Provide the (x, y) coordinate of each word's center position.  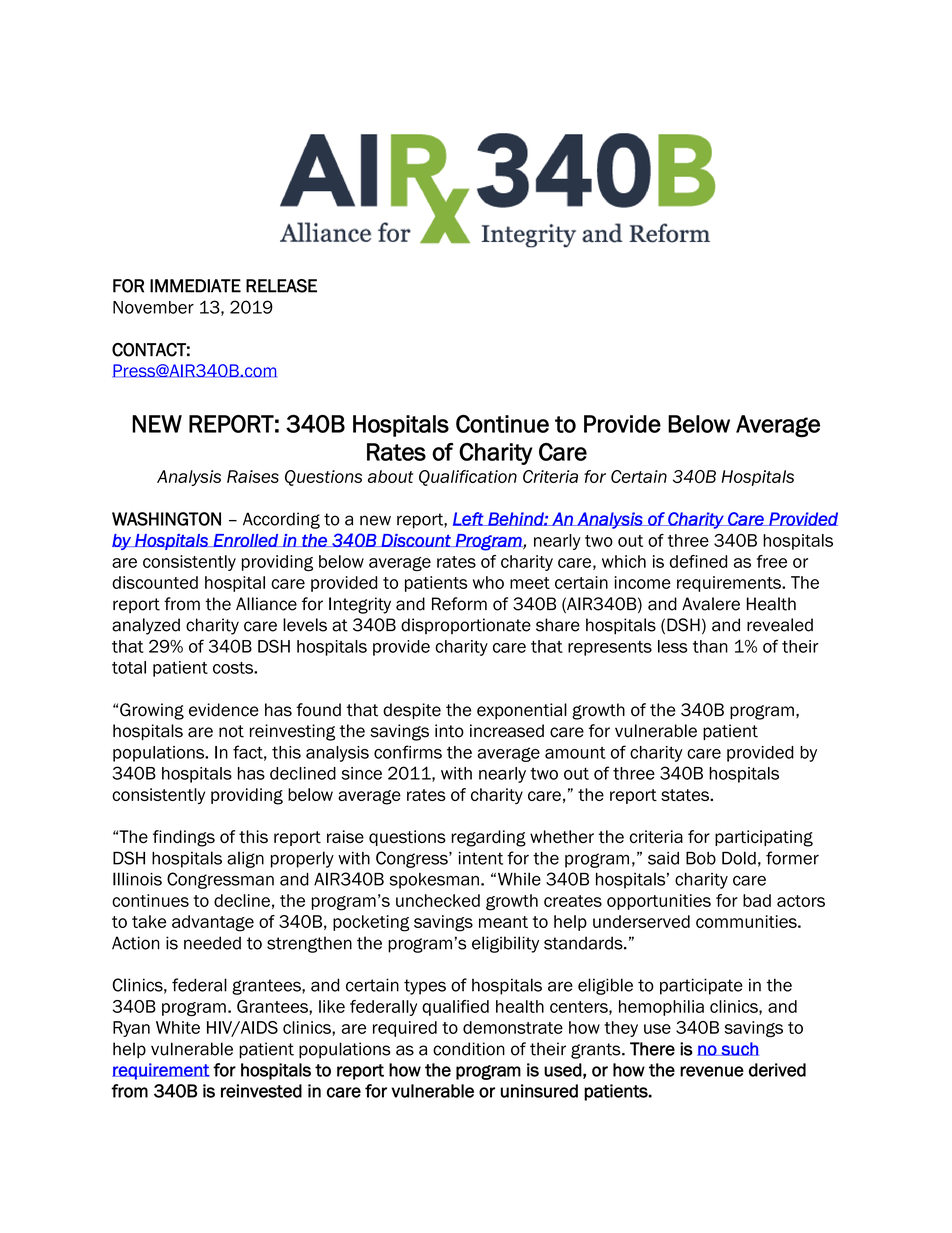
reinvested (261, 1091)
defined (698, 561)
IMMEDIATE (195, 286)
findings (184, 838)
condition (469, 1049)
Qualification (468, 478)
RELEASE (281, 286)
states (686, 795)
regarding (488, 838)
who (488, 582)
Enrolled (245, 540)
